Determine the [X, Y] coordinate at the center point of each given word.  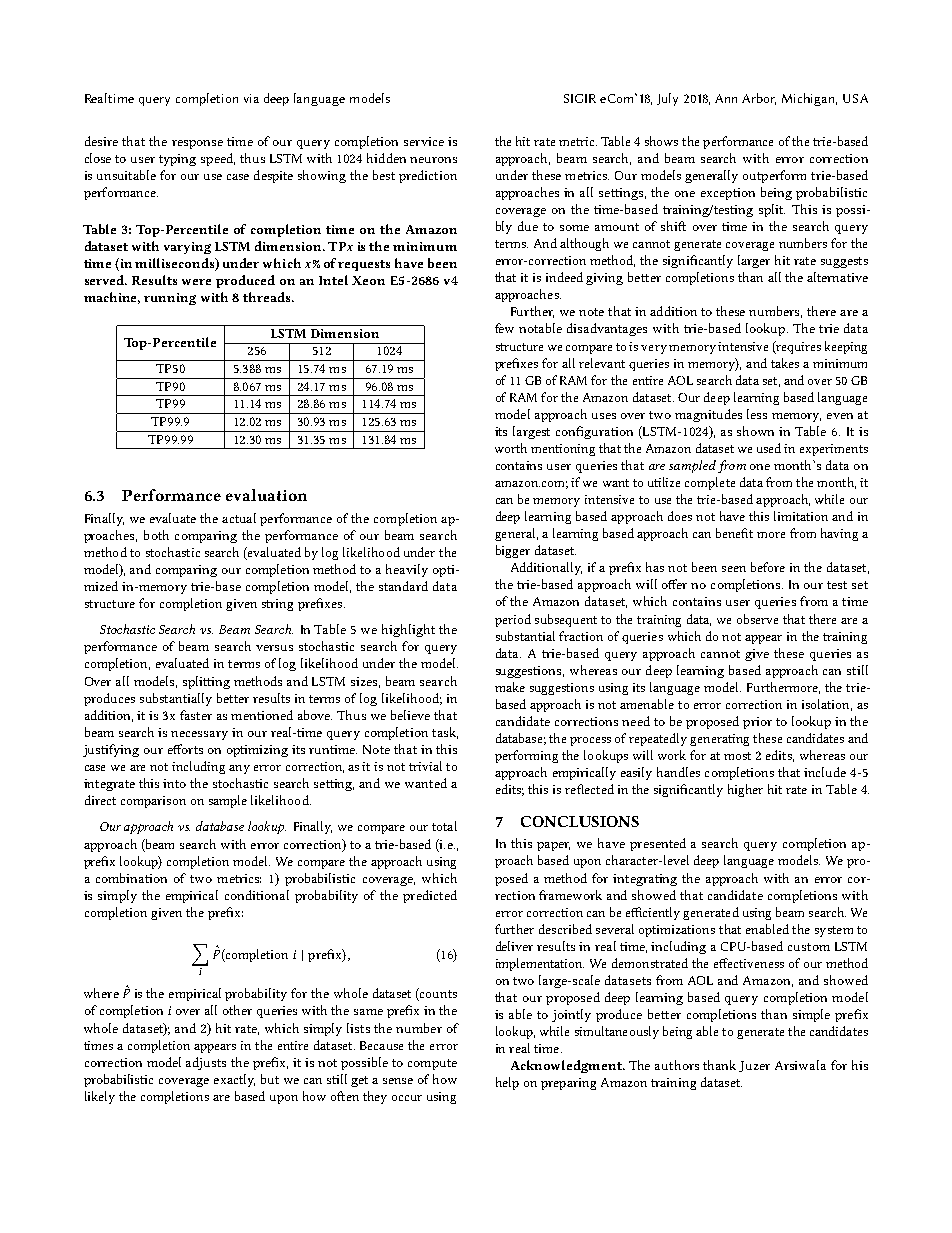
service [424, 141]
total [444, 826]
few [504, 328]
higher [745, 790]
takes [785, 363]
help [507, 1083]
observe [757, 619]
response [197, 144]
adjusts [206, 1063]
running [170, 299]
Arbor [759, 99]
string [277, 605]
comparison [153, 802]
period [513, 620]
